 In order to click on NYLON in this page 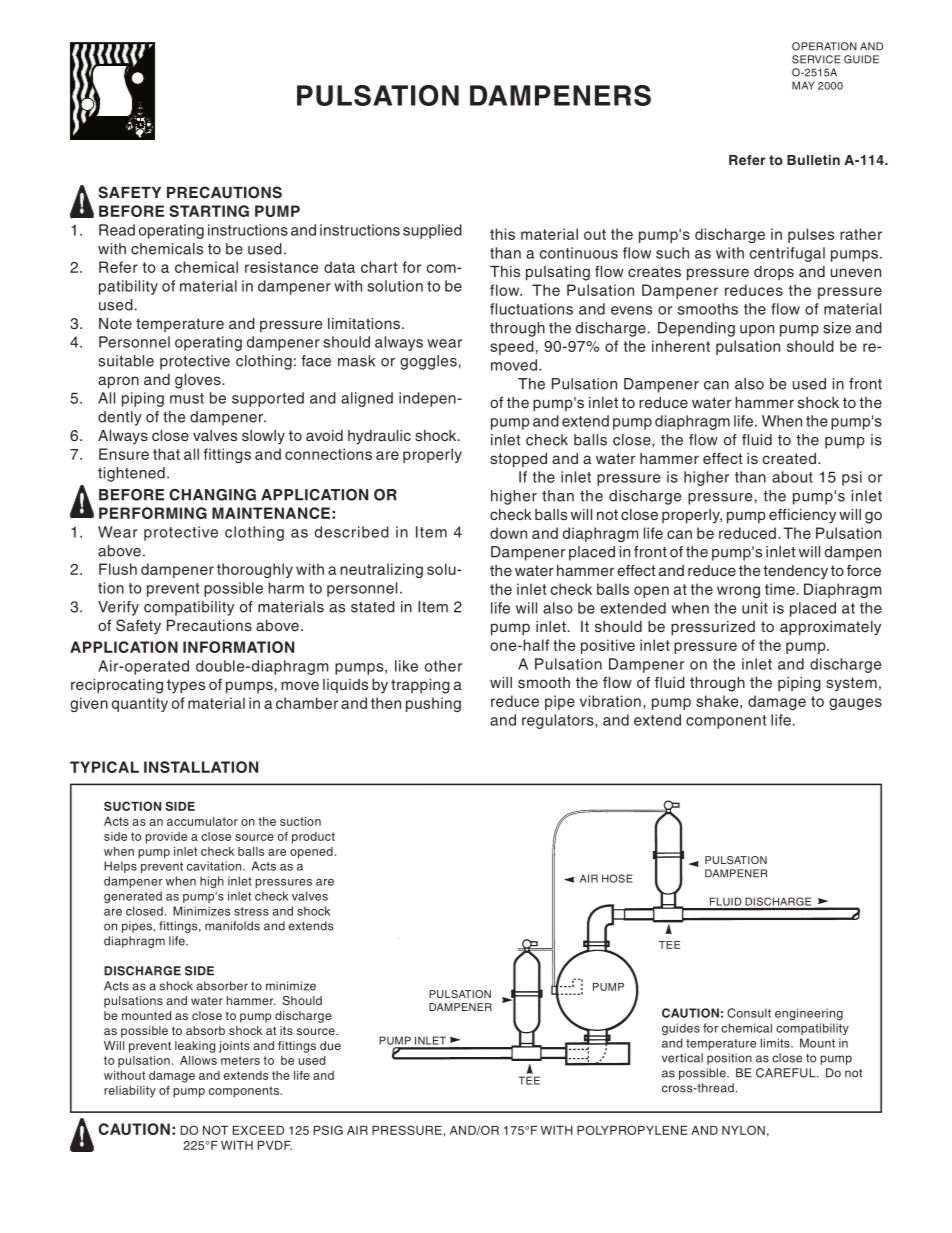, I will do `click(743, 1130)`.
